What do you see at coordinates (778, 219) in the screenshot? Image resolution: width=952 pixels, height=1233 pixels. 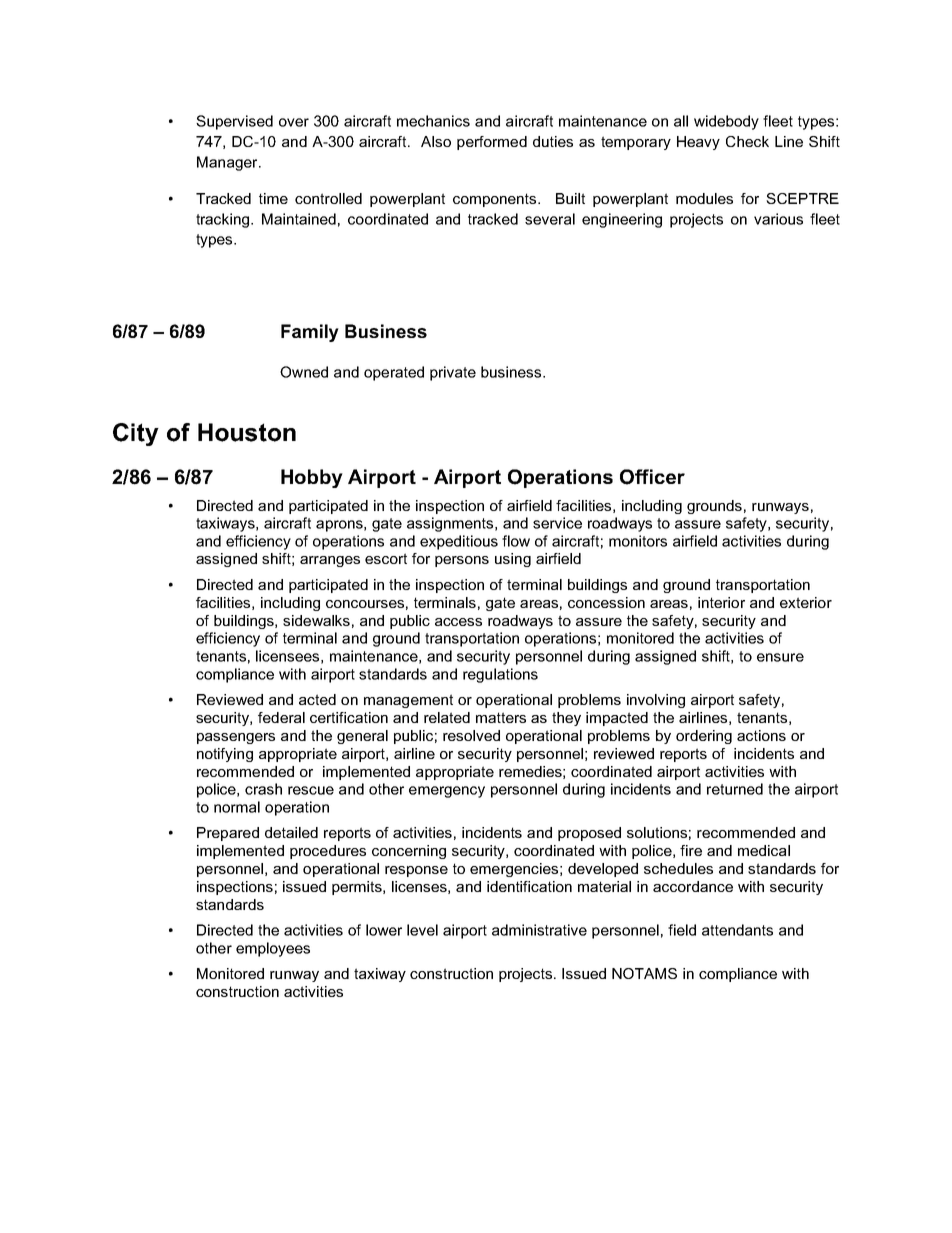 I see `various` at bounding box center [778, 219].
